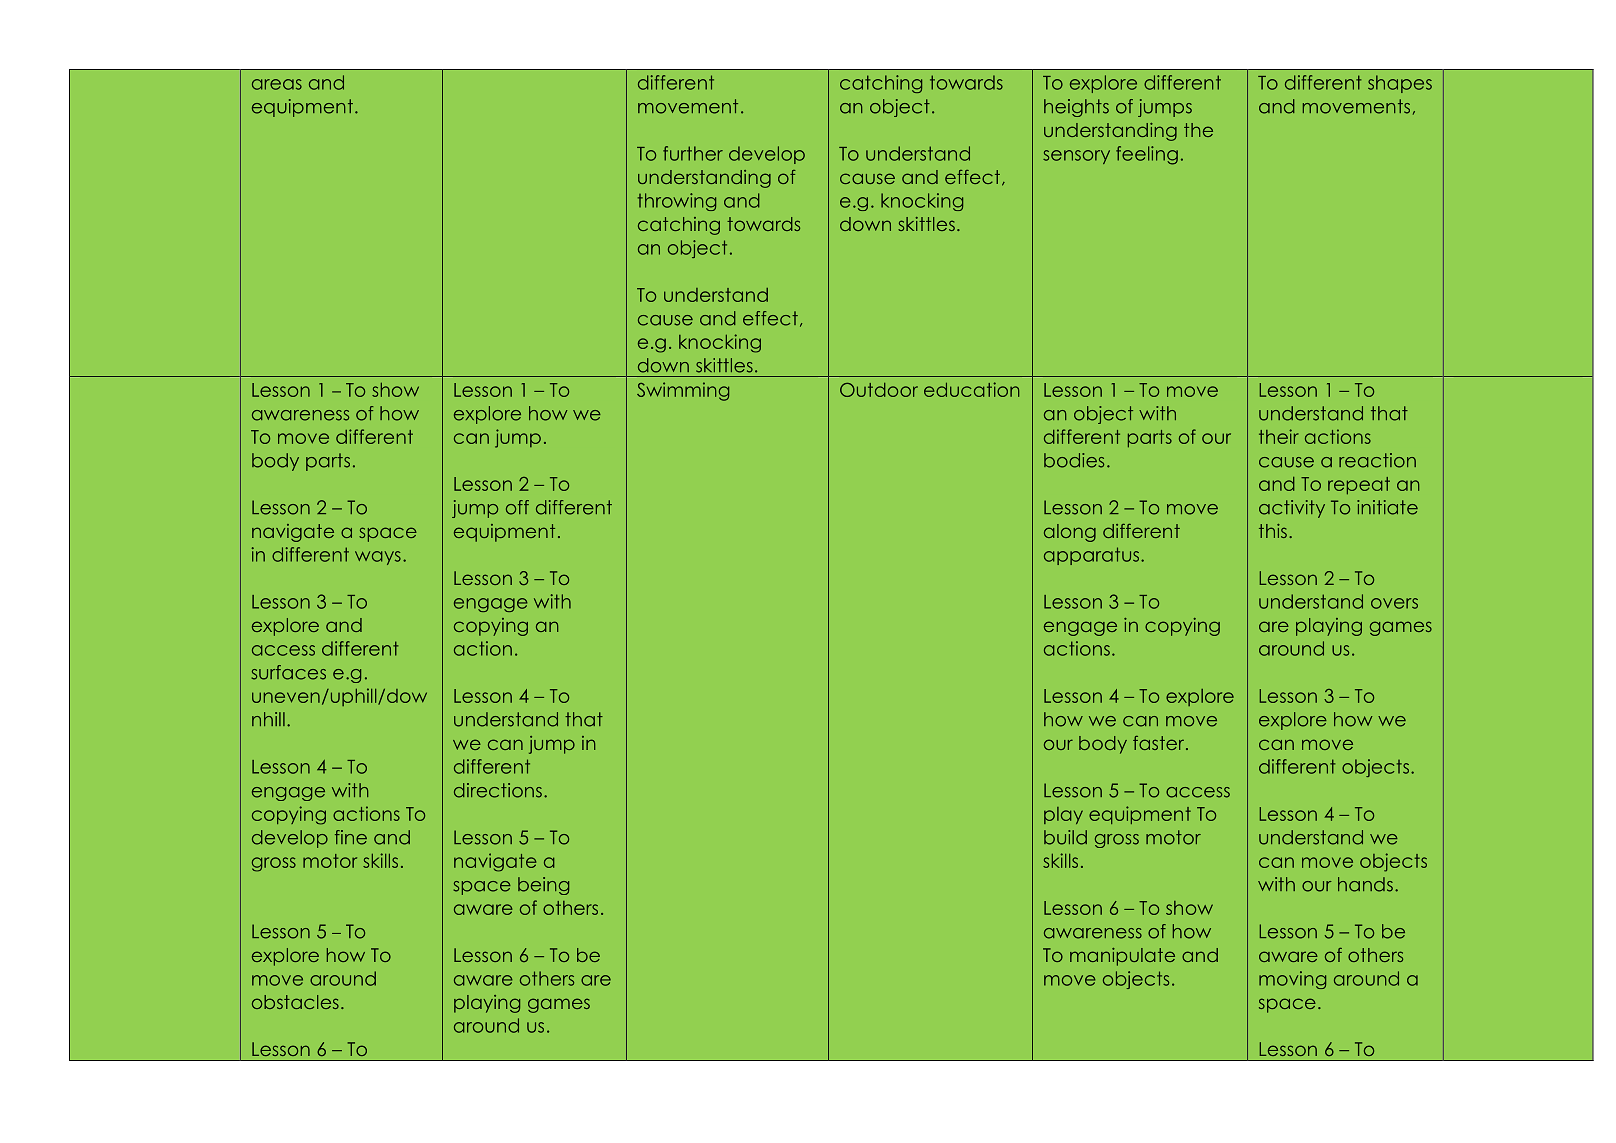 The image size is (1616, 1143). What do you see at coordinates (1292, 980) in the screenshot?
I see `moving` at bounding box center [1292, 980].
